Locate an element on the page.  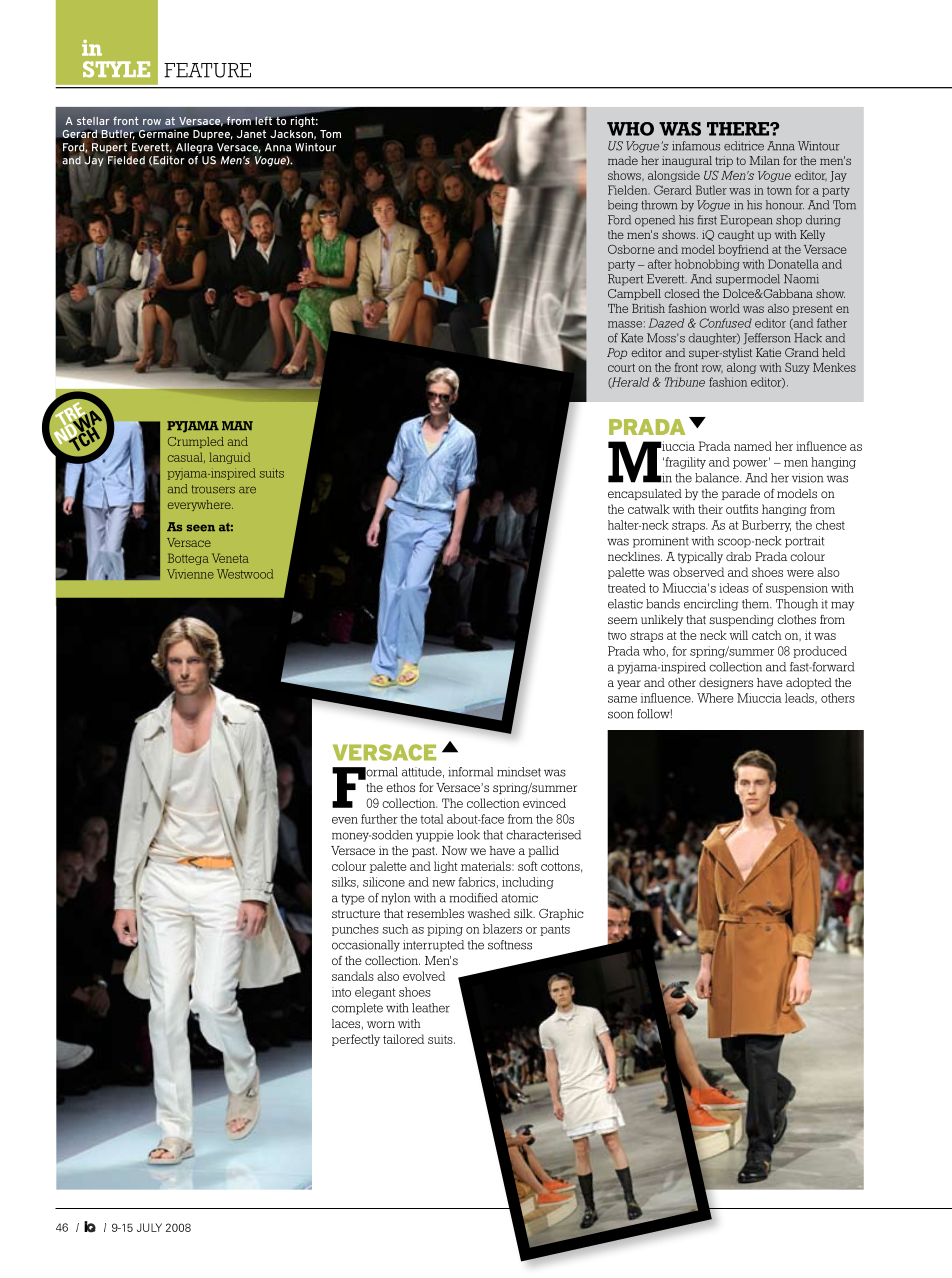
FEATURE is located at coordinates (207, 70).
